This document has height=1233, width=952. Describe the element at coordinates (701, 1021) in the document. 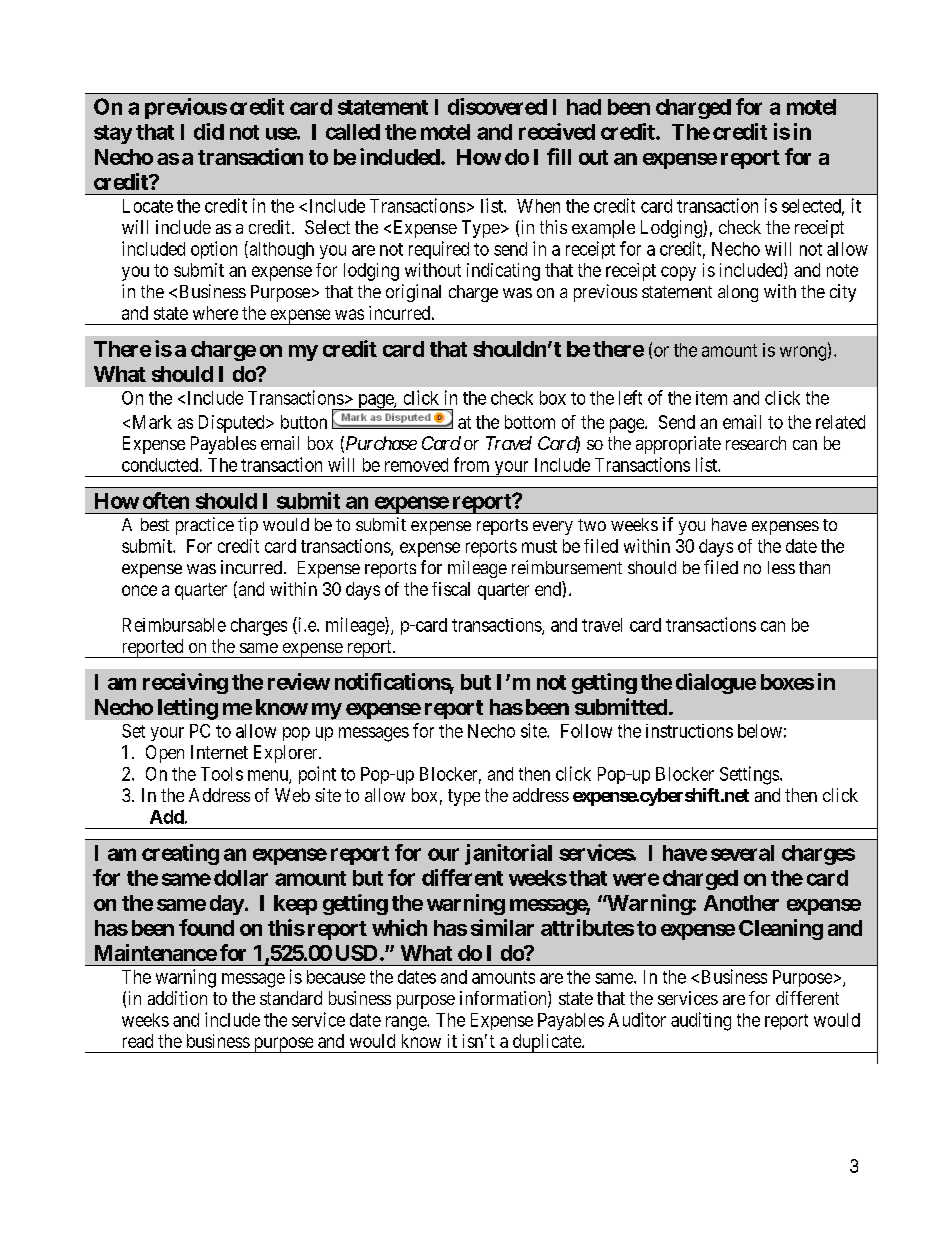

I see `auditing` at that location.
